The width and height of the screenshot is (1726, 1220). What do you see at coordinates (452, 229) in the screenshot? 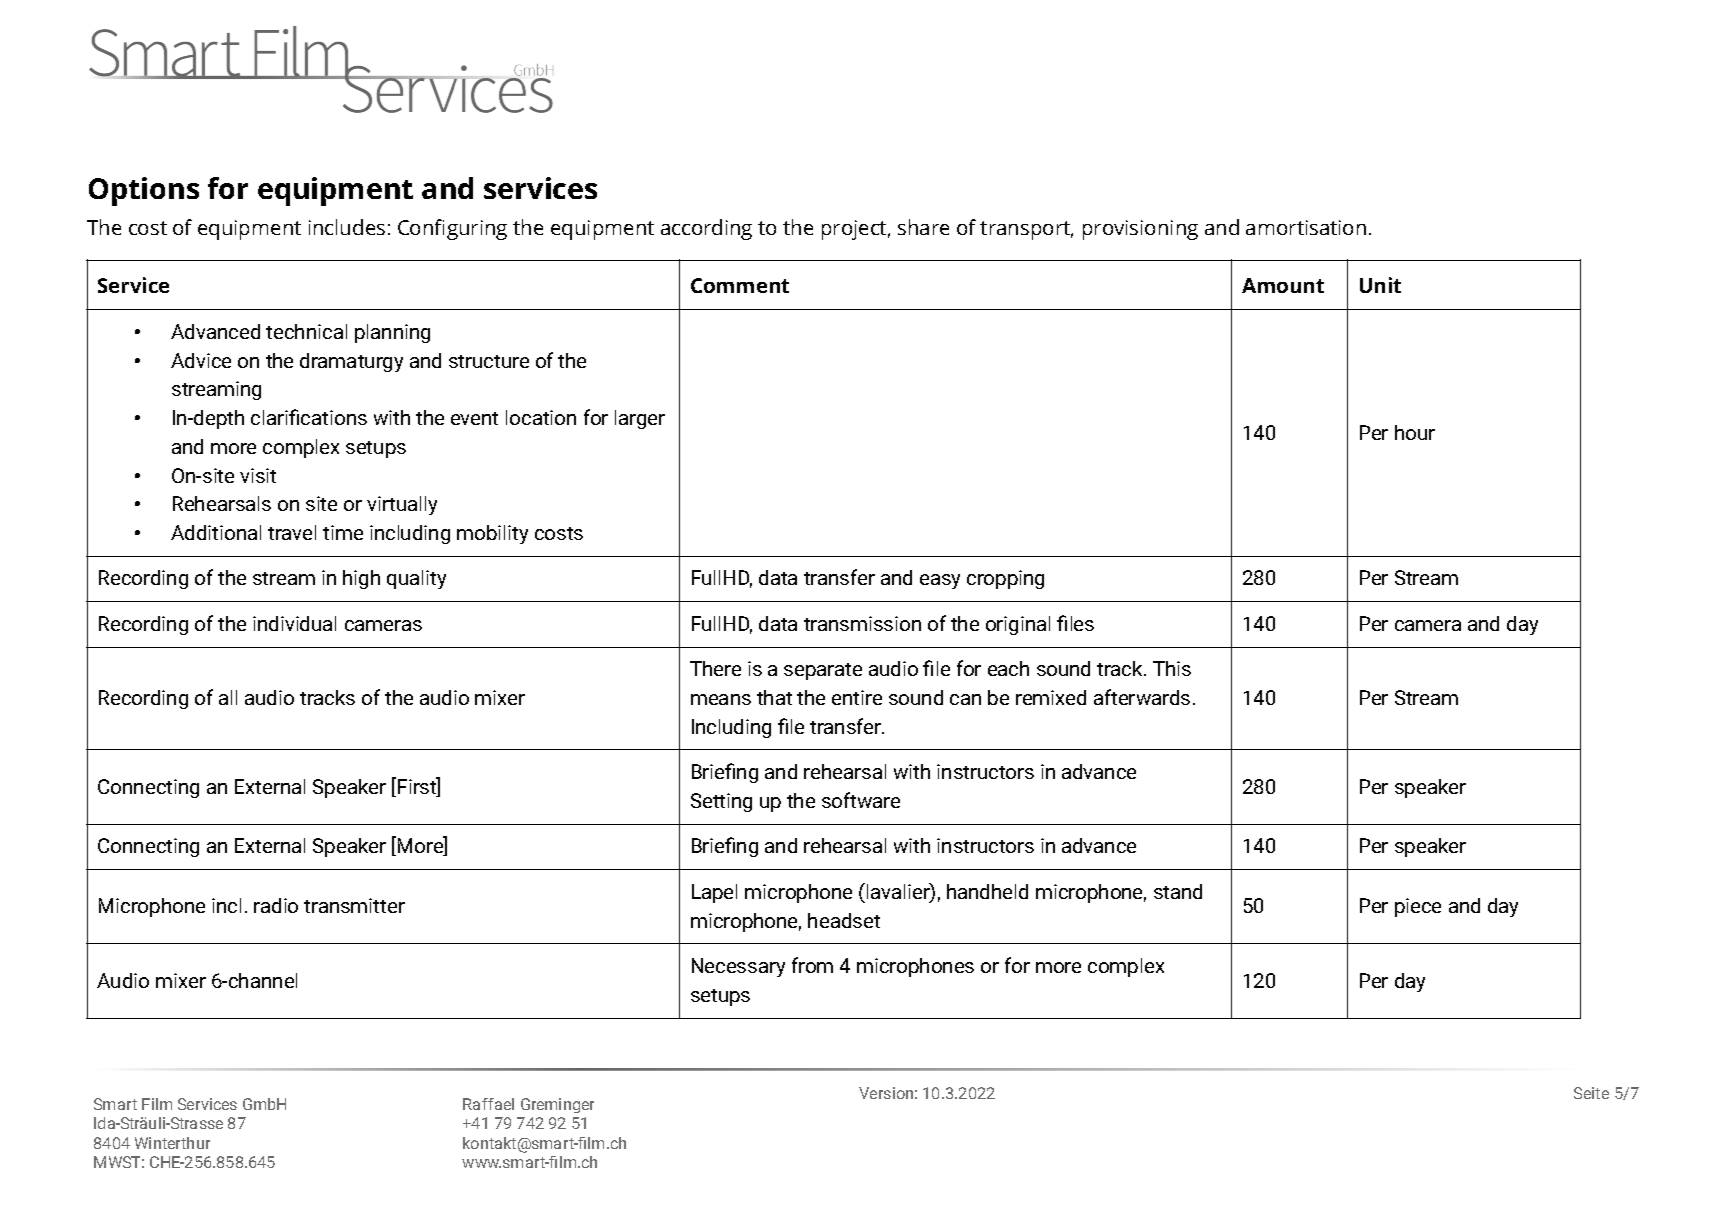
I see `Configuring` at bounding box center [452, 229].
